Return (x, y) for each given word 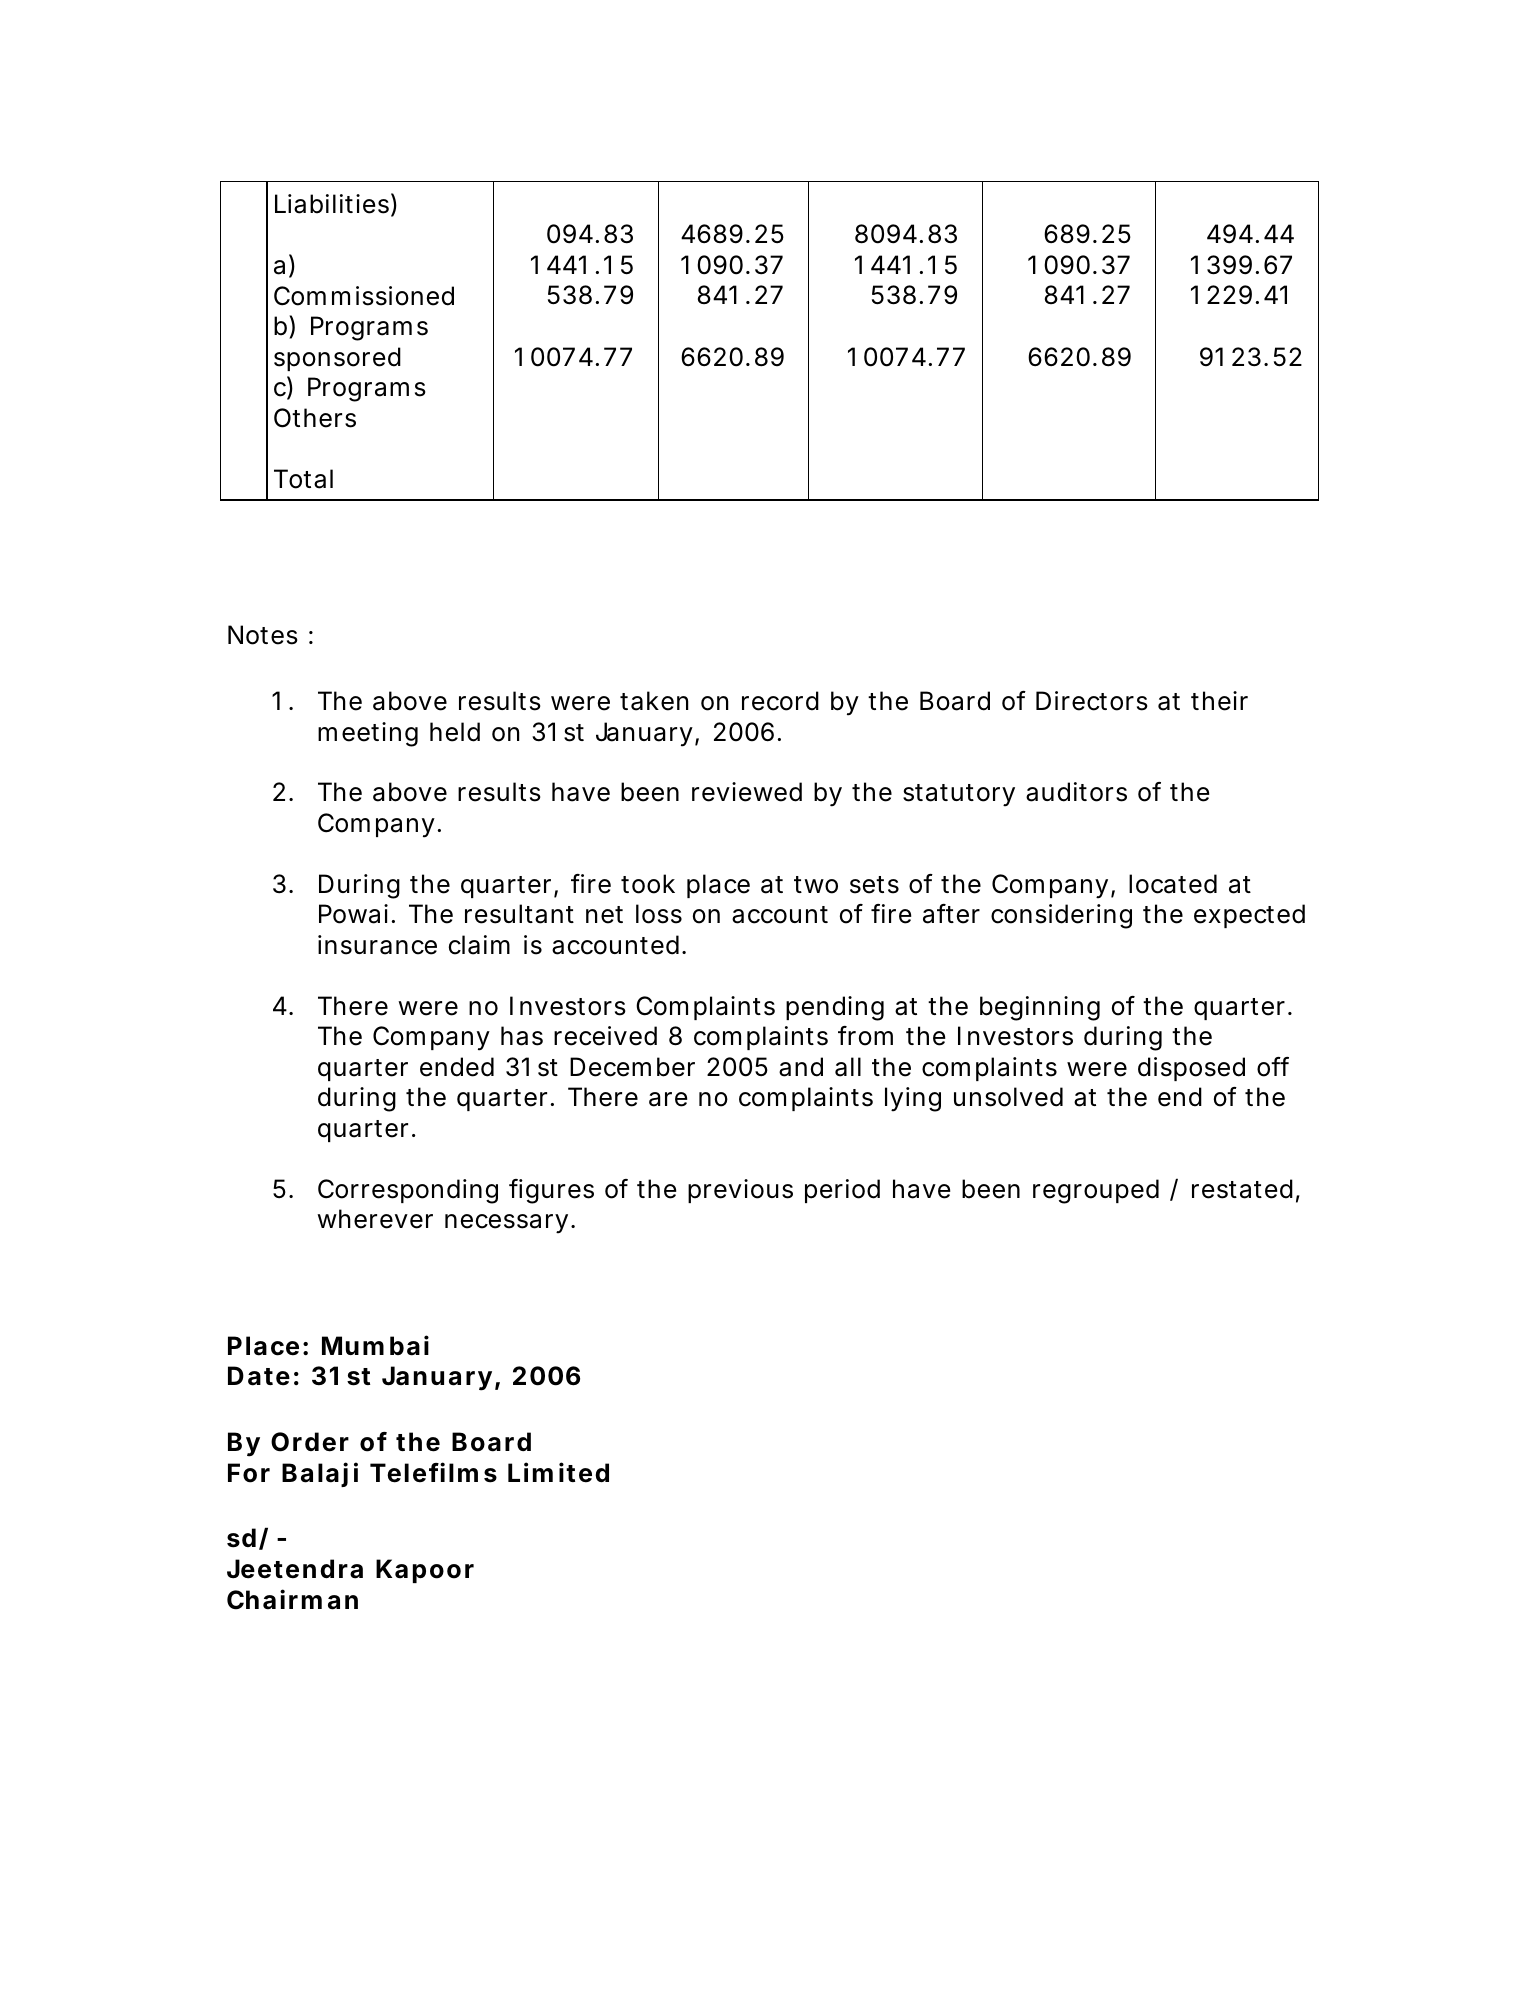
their (1219, 701)
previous (740, 1191)
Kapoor (425, 1571)
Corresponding (408, 1191)
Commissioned (364, 296)
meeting (368, 734)
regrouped (1096, 1191)
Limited (558, 1472)
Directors (1092, 701)
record (780, 701)
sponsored (337, 359)
